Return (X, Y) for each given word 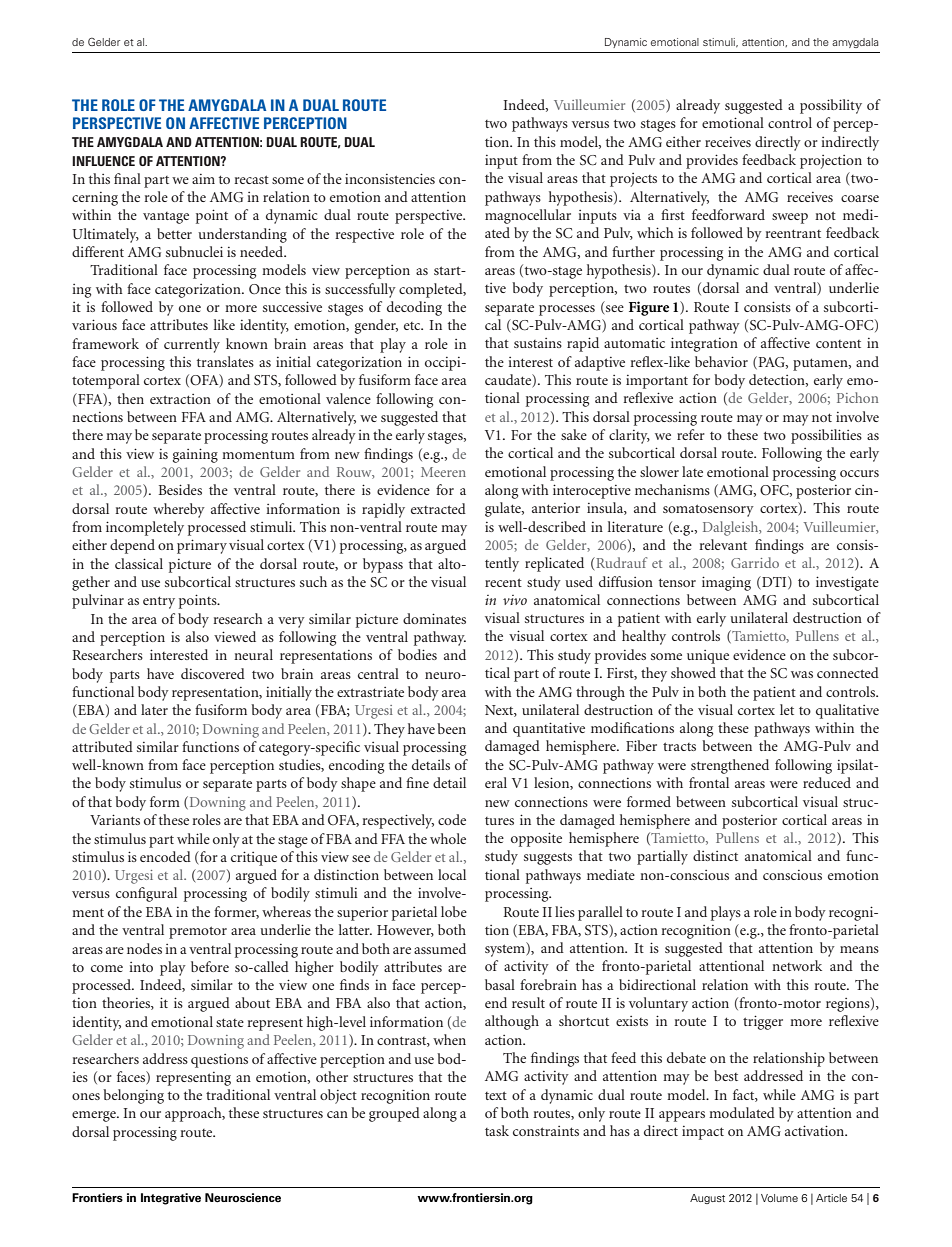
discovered (213, 673)
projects (633, 180)
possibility (831, 106)
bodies (417, 654)
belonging (133, 1096)
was (802, 674)
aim (203, 179)
